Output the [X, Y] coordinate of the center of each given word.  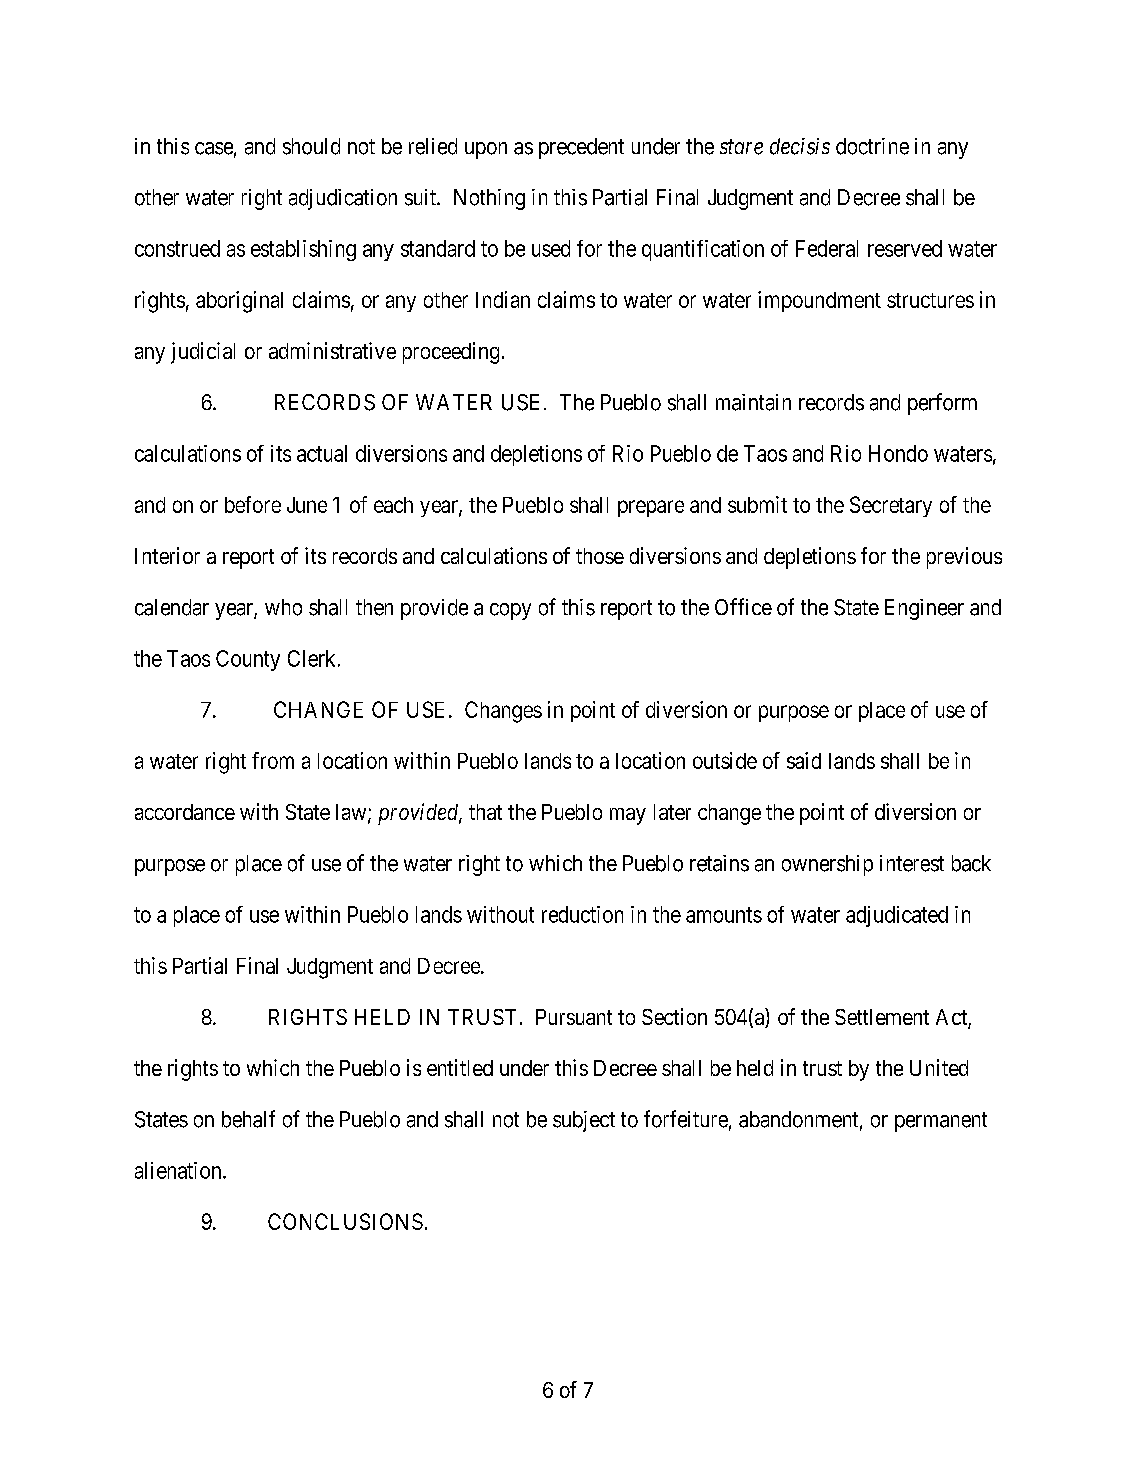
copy [510, 611]
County [248, 660]
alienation [179, 1170]
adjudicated [897, 916]
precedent [581, 148]
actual [322, 453]
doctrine [872, 146]
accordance [185, 812]
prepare [651, 508]
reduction [582, 914]
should [311, 146]
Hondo [898, 453]
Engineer [924, 609]
